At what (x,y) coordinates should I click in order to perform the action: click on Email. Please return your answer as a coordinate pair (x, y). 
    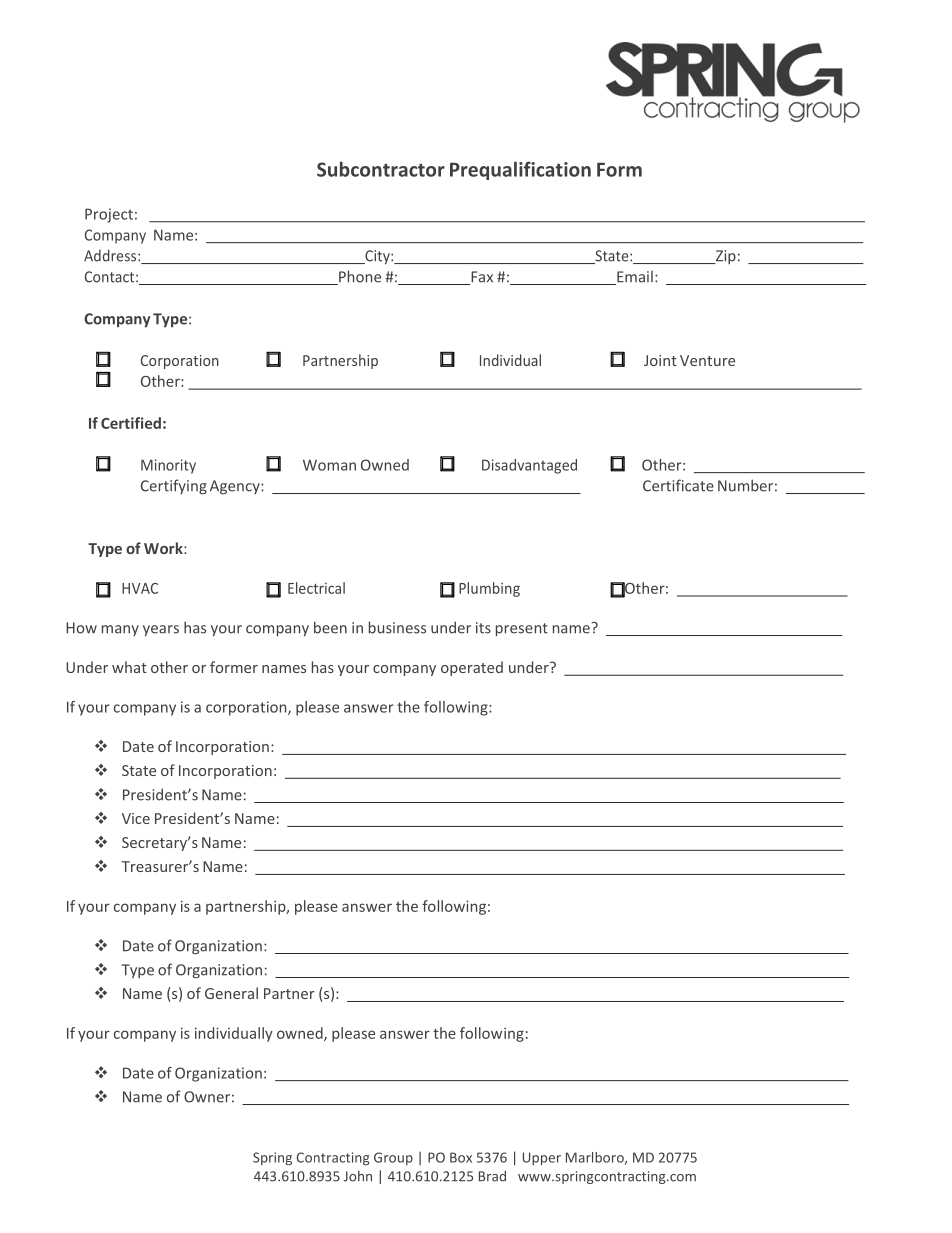
    Looking at the image, I should click on (634, 278).
